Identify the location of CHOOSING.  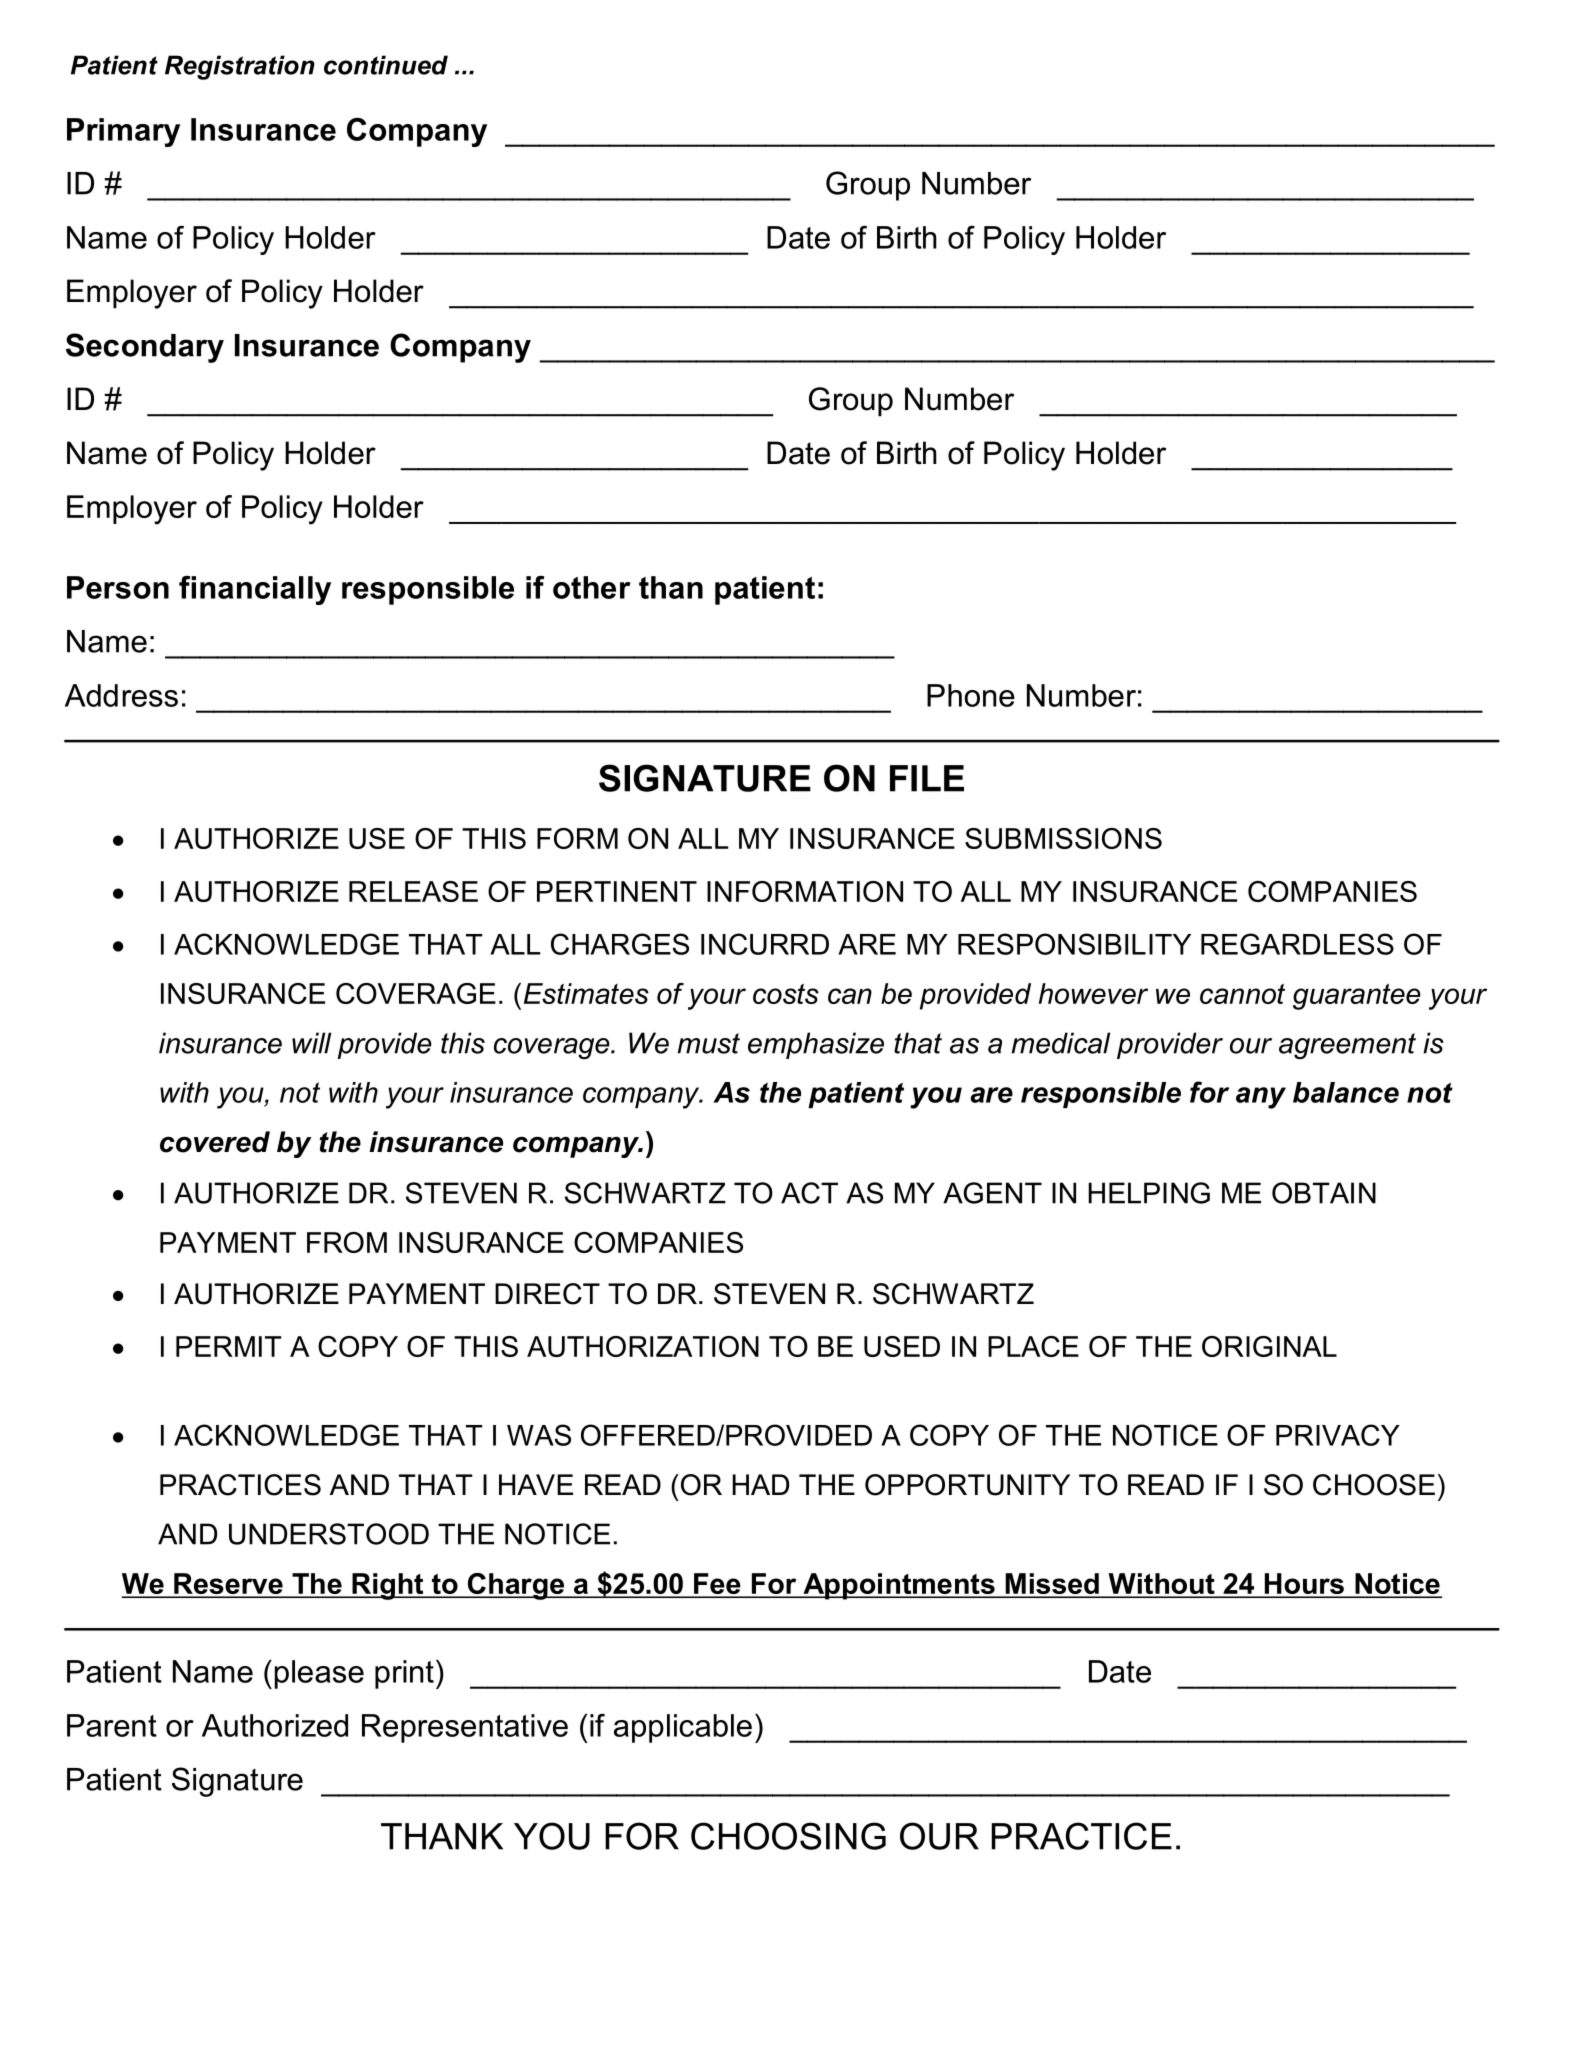
(788, 1836).
